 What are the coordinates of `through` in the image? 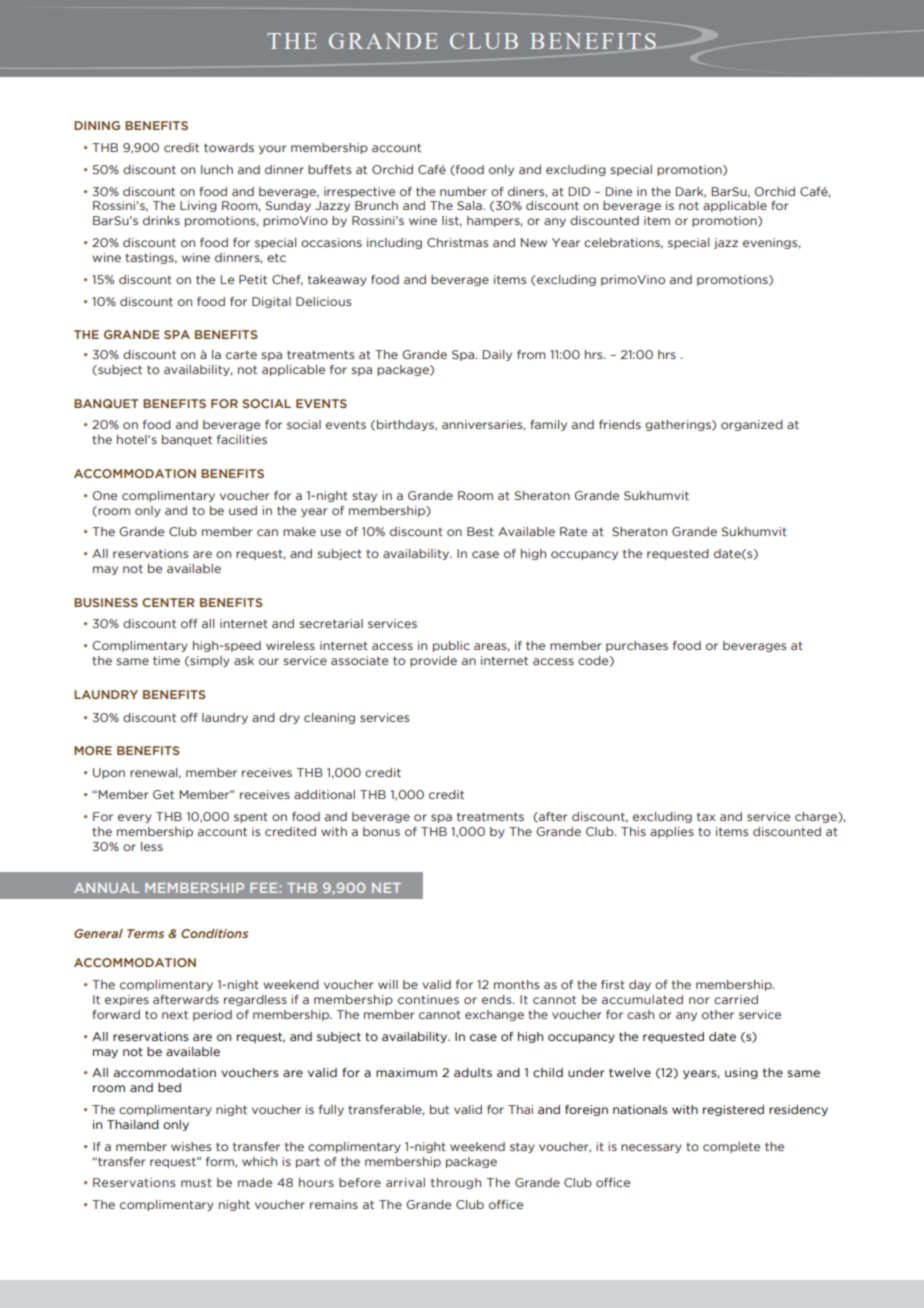 It's located at (456, 1183).
